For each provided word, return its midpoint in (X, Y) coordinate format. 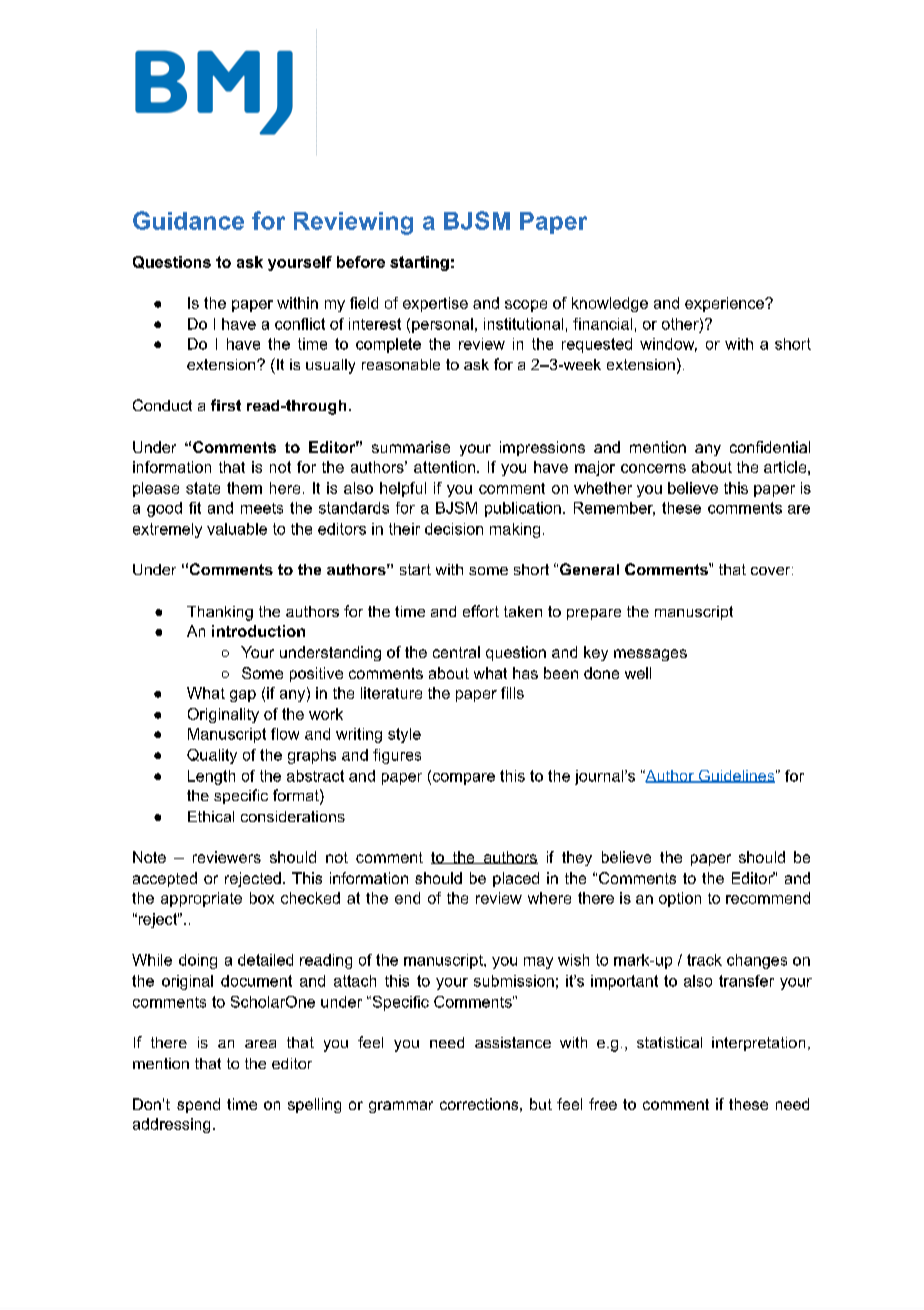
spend (198, 1105)
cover (772, 571)
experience (725, 304)
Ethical (211, 816)
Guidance (188, 220)
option (680, 899)
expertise (435, 304)
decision (454, 529)
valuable (237, 529)
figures (397, 756)
